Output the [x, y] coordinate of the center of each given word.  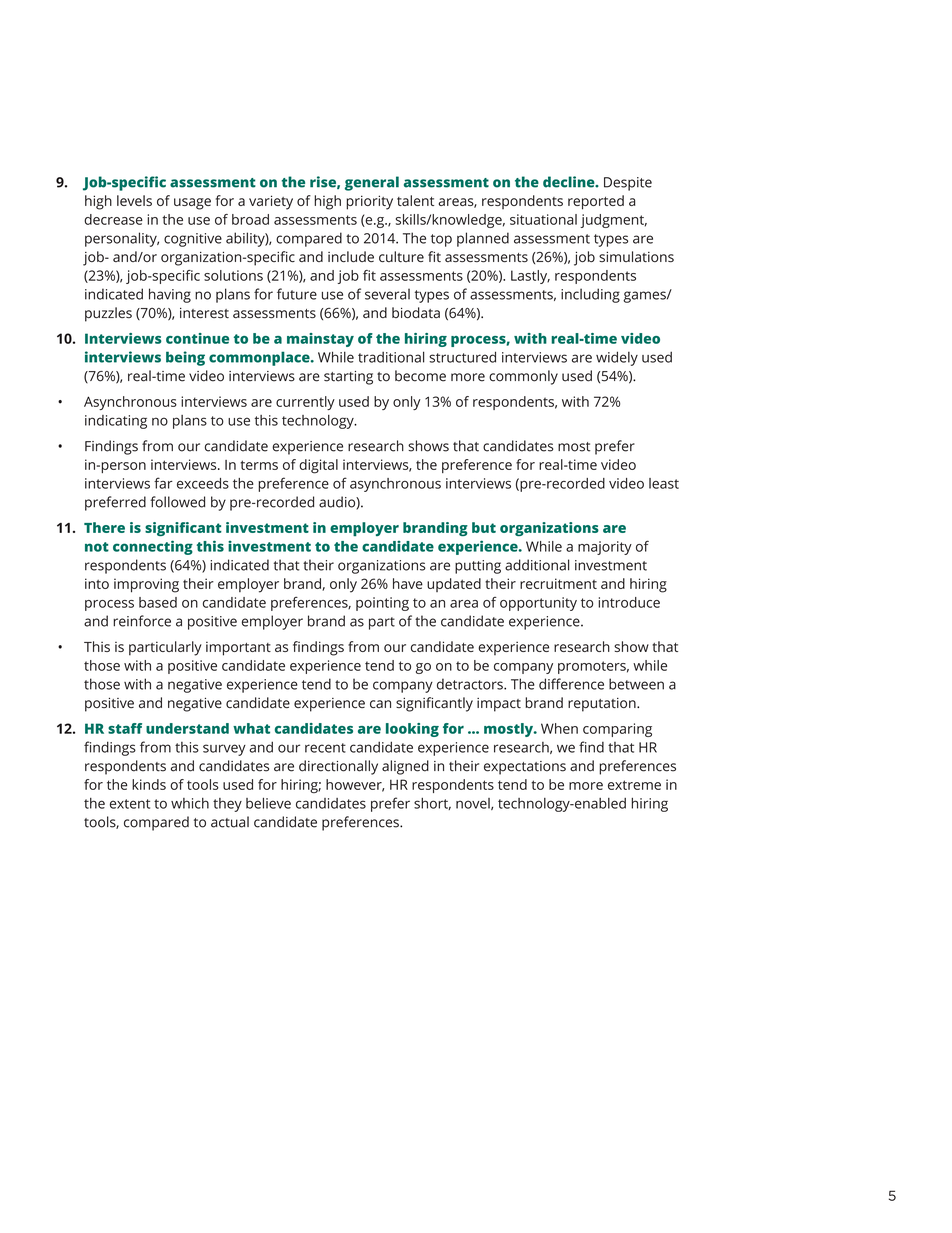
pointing [382, 604]
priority [369, 202]
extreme [634, 785]
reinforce [142, 621]
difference [571, 684]
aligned [405, 767]
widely [617, 358]
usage [192, 204]
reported [596, 202]
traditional [391, 357]
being [185, 358]
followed [177, 502]
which [190, 803]
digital [318, 466]
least [664, 483]
